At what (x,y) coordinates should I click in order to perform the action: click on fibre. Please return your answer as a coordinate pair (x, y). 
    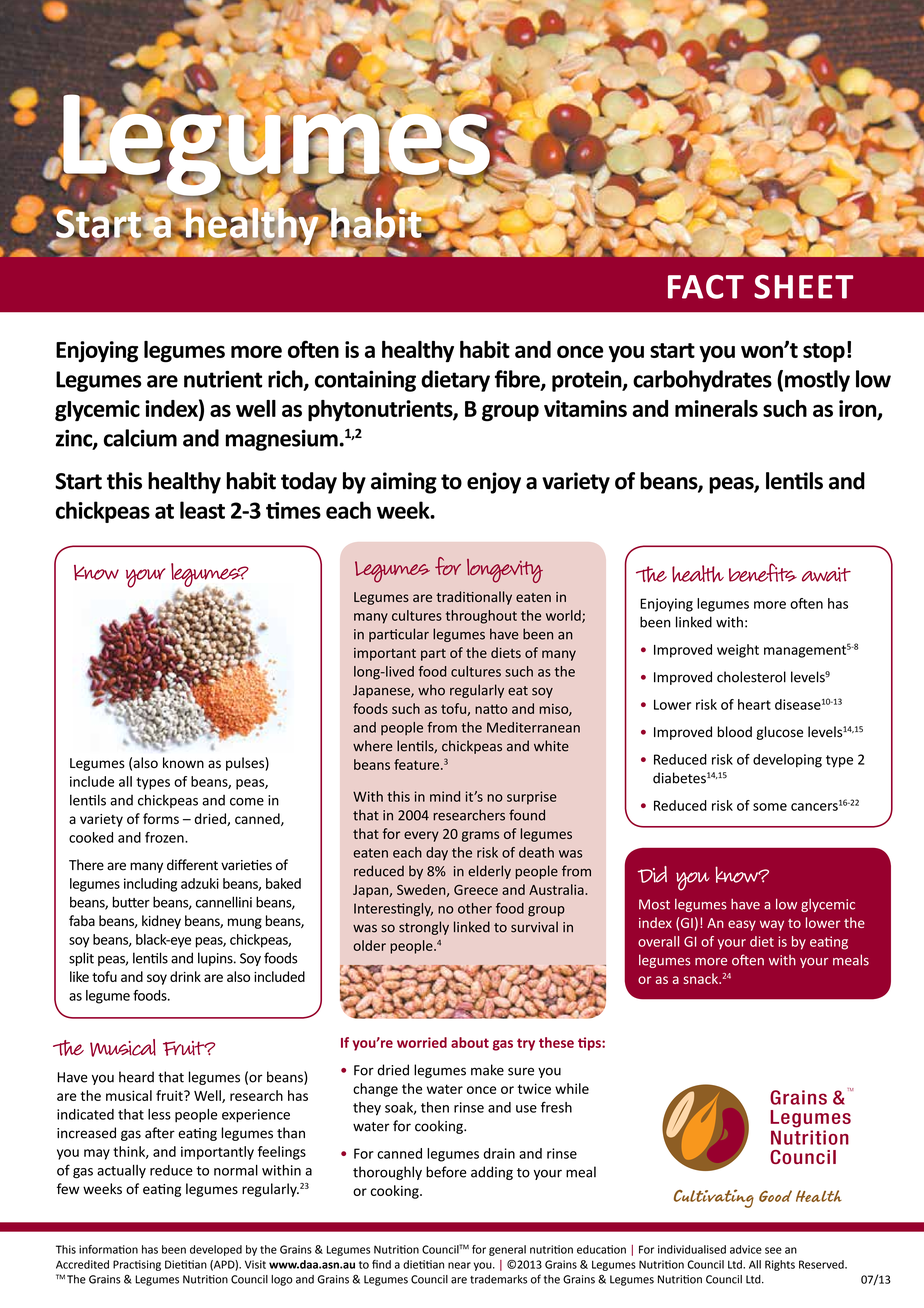
    Looking at the image, I should click on (518, 380).
